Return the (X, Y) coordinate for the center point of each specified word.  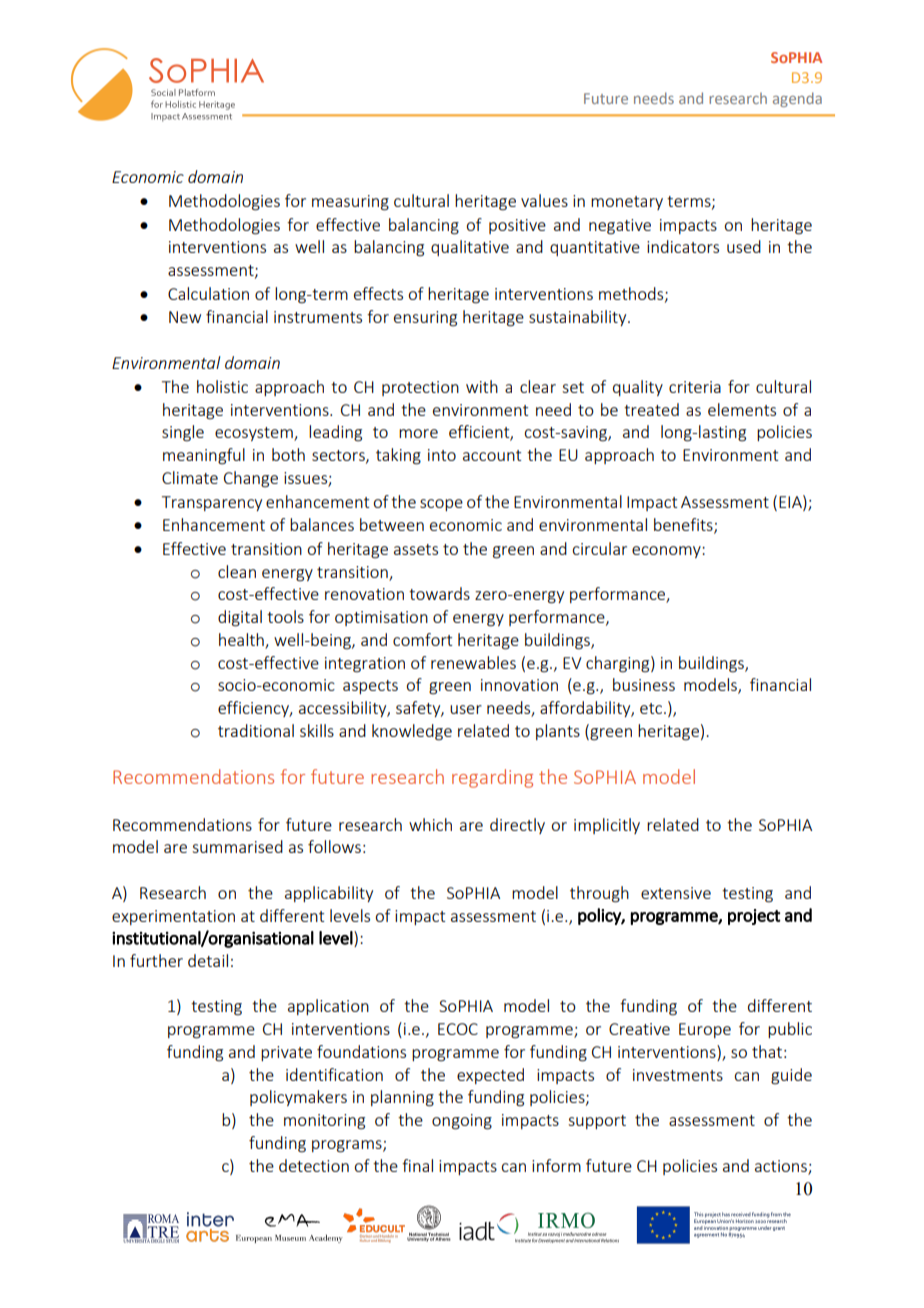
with (482, 386)
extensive (676, 893)
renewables (473, 662)
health (242, 641)
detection (314, 1165)
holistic (222, 386)
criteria (695, 387)
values (544, 200)
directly (517, 826)
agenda (797, 99)
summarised (237, 846)
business (644, 684)
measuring (350, 203)
